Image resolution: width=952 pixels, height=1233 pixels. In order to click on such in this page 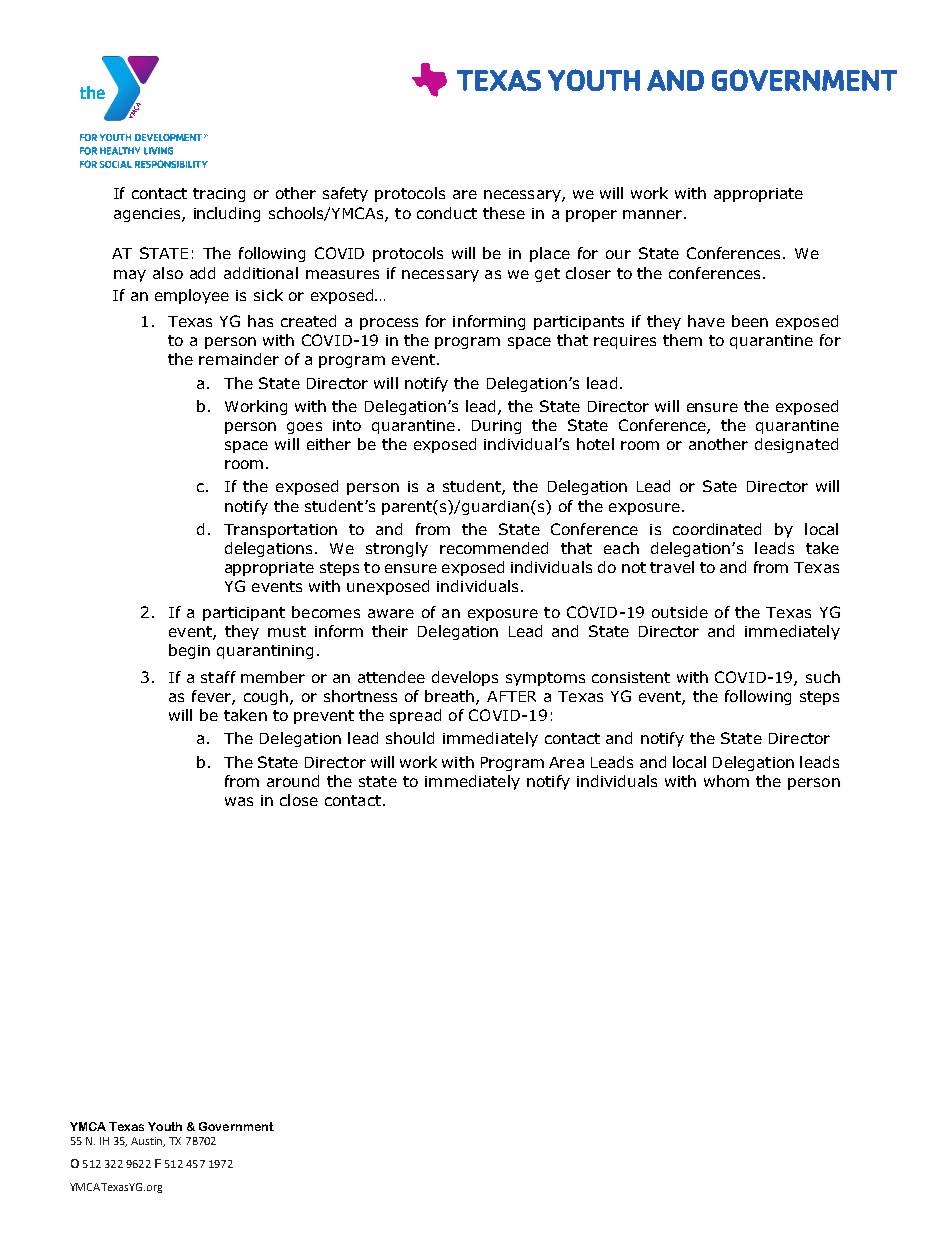, I will do `click(823, 677)`.
